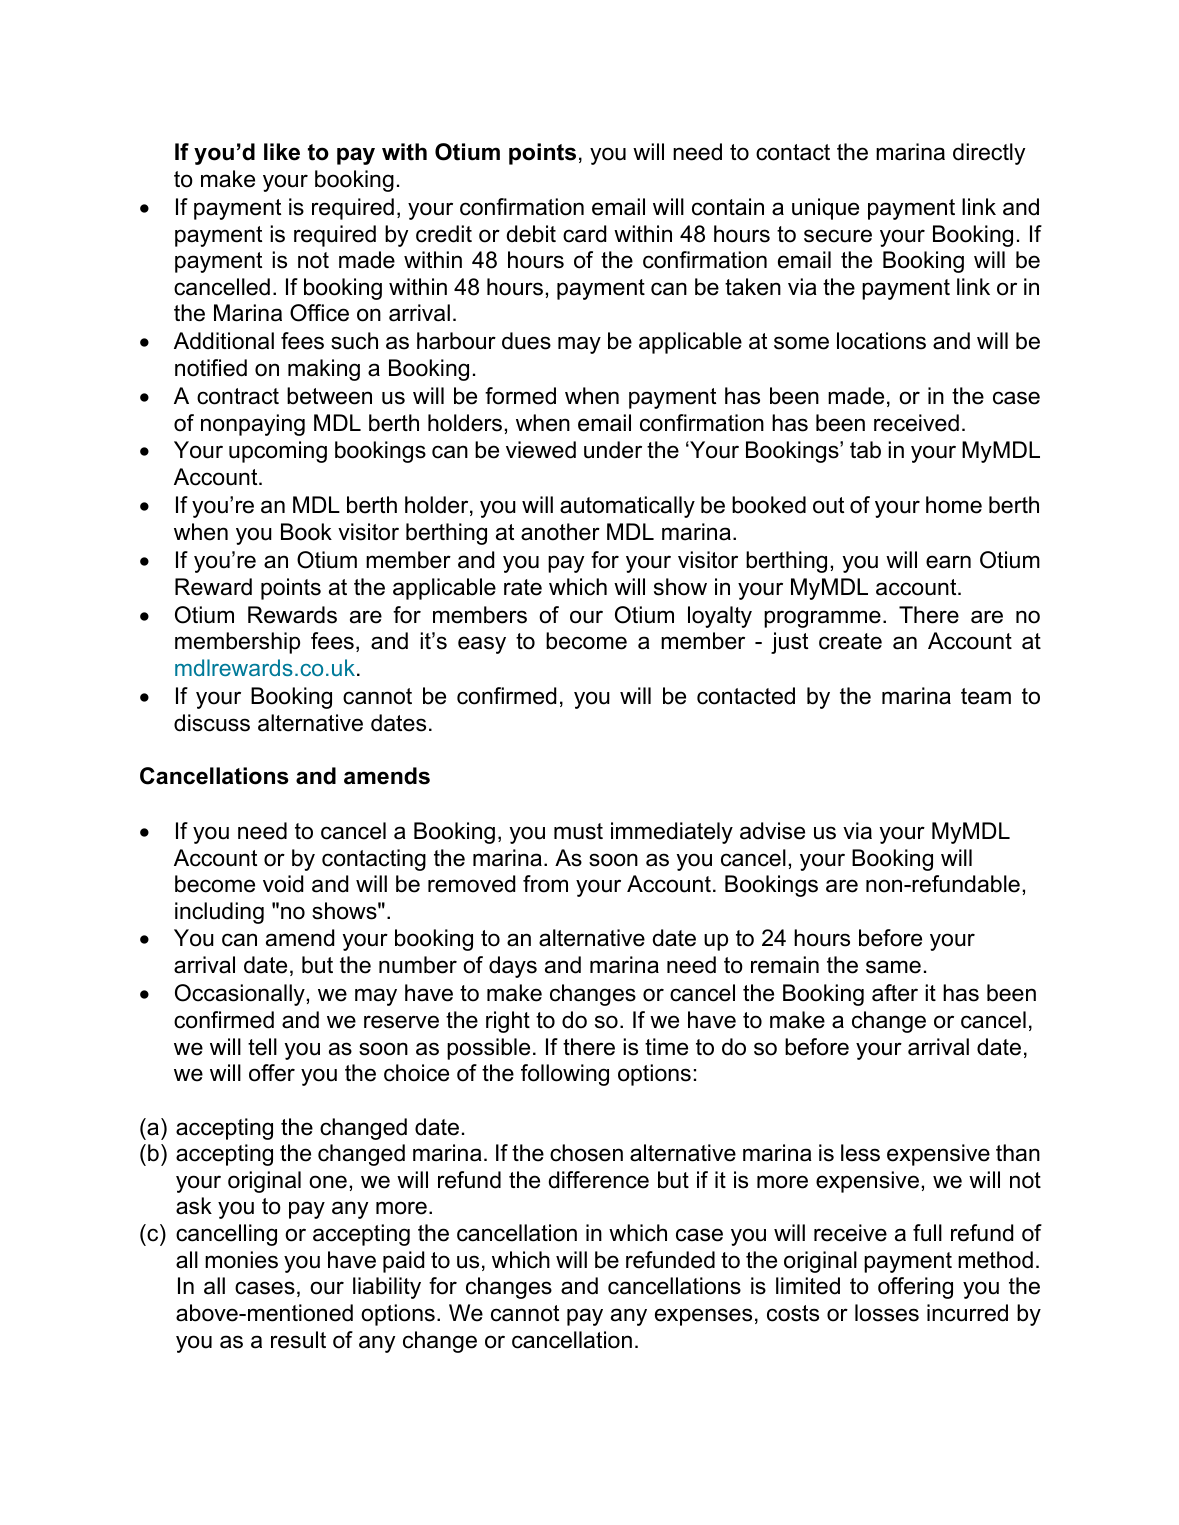  I want to click on under, so click(613, 450).
